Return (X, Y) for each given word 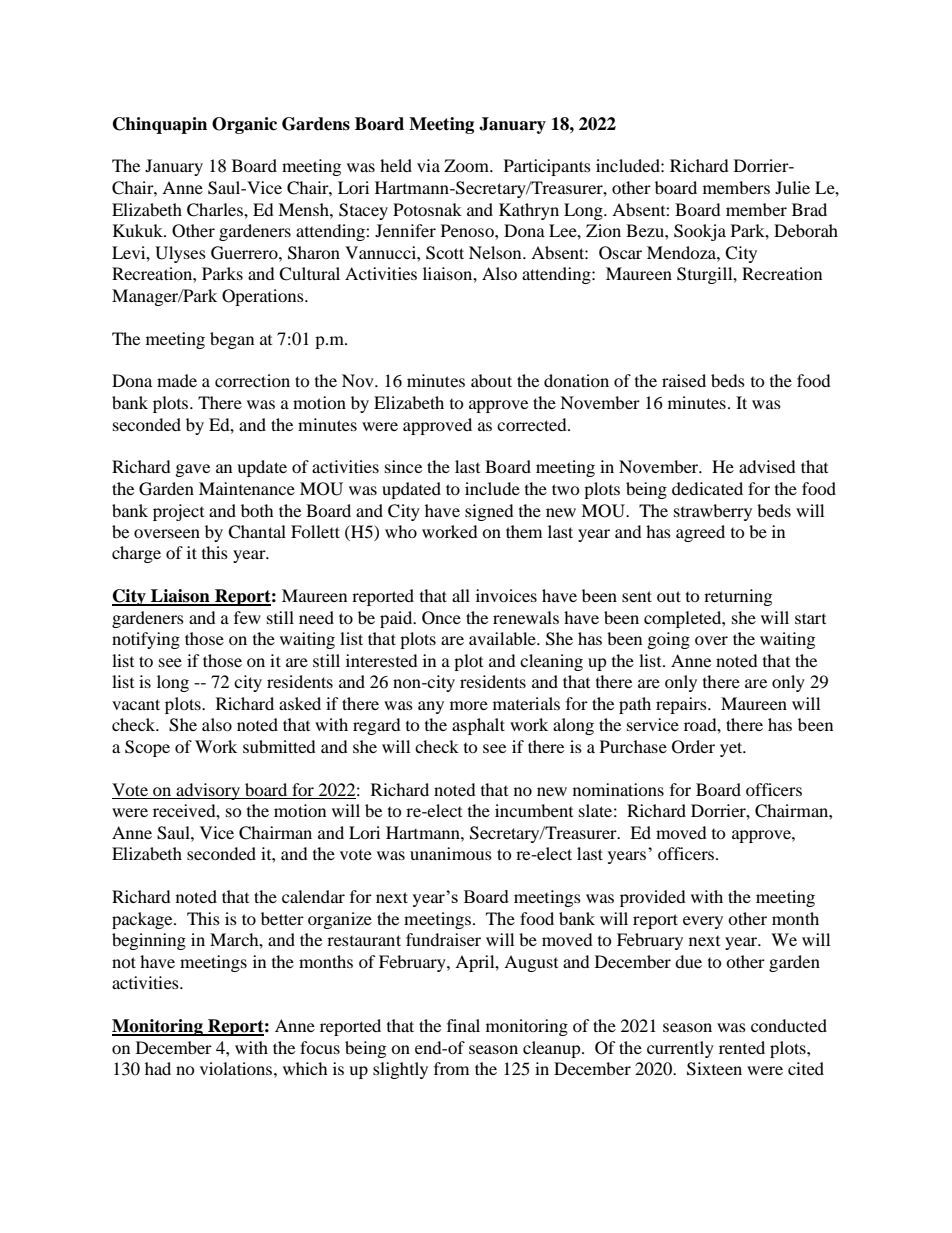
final (463, 1025)
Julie (792, 187)
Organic (244, 125)
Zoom (467, 165)
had (158, 1068)
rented (742, 1047)
